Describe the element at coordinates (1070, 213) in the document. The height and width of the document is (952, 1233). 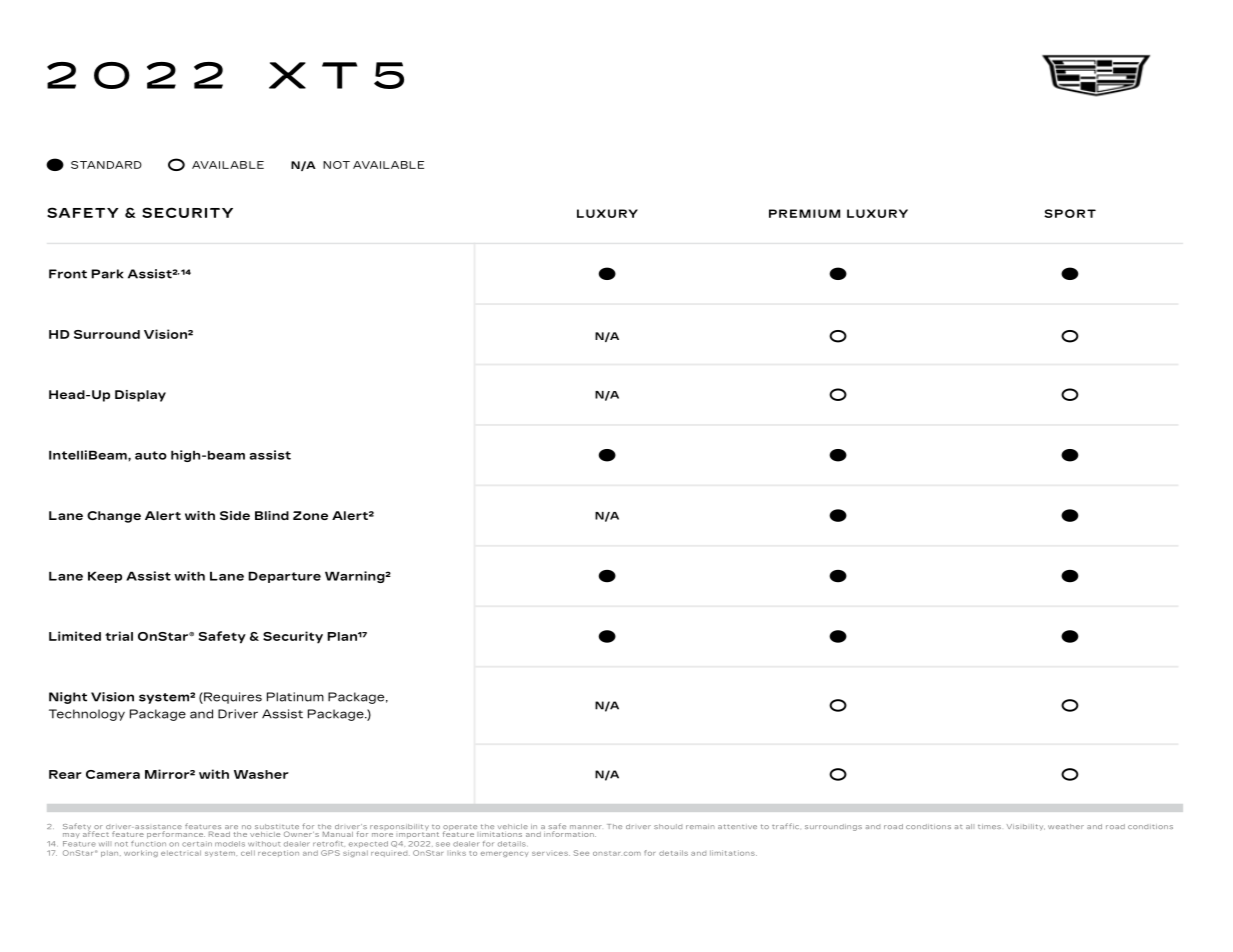
I see `SPORT` at that location.
